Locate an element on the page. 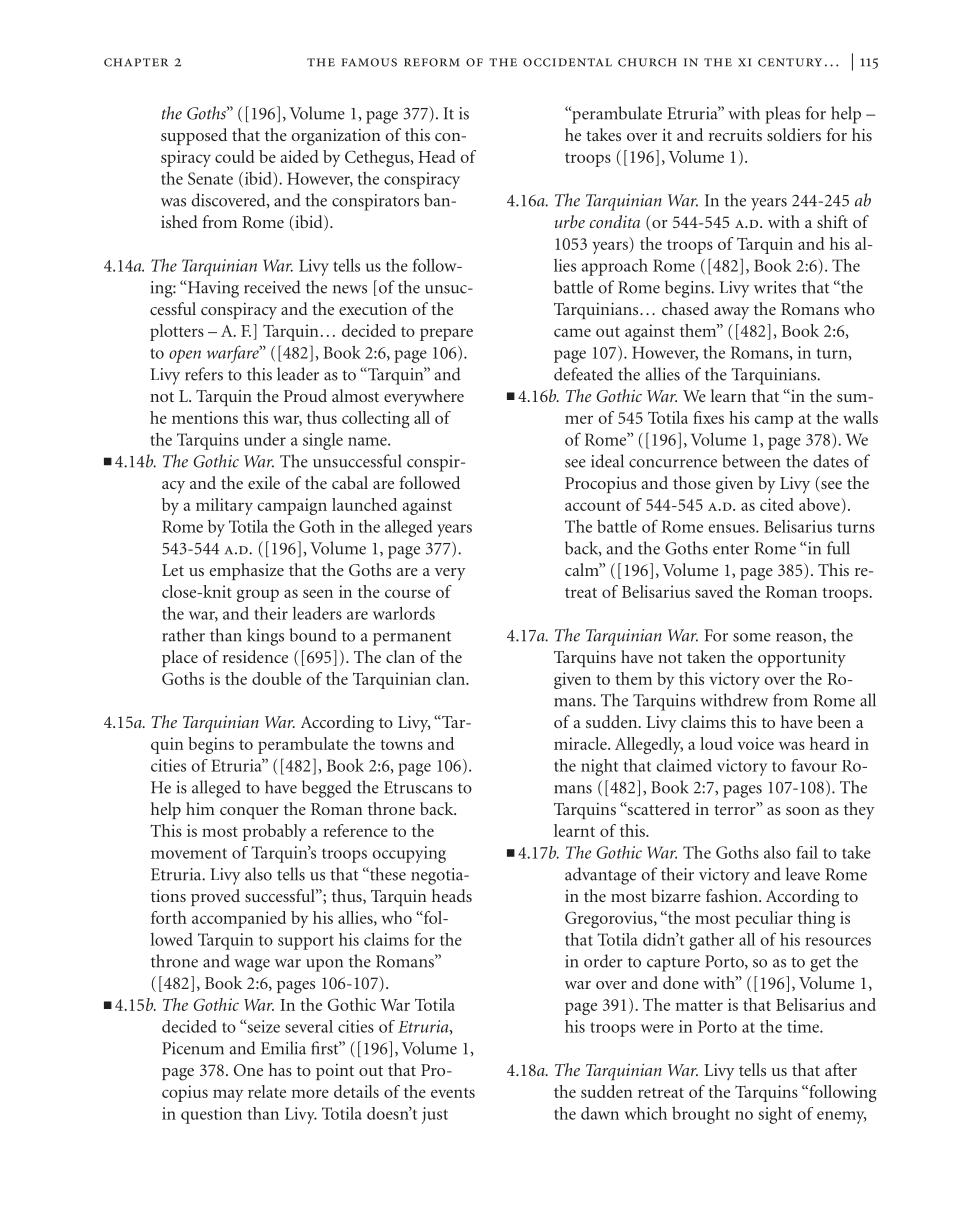  supposed is located at coordinates (194, 136).
